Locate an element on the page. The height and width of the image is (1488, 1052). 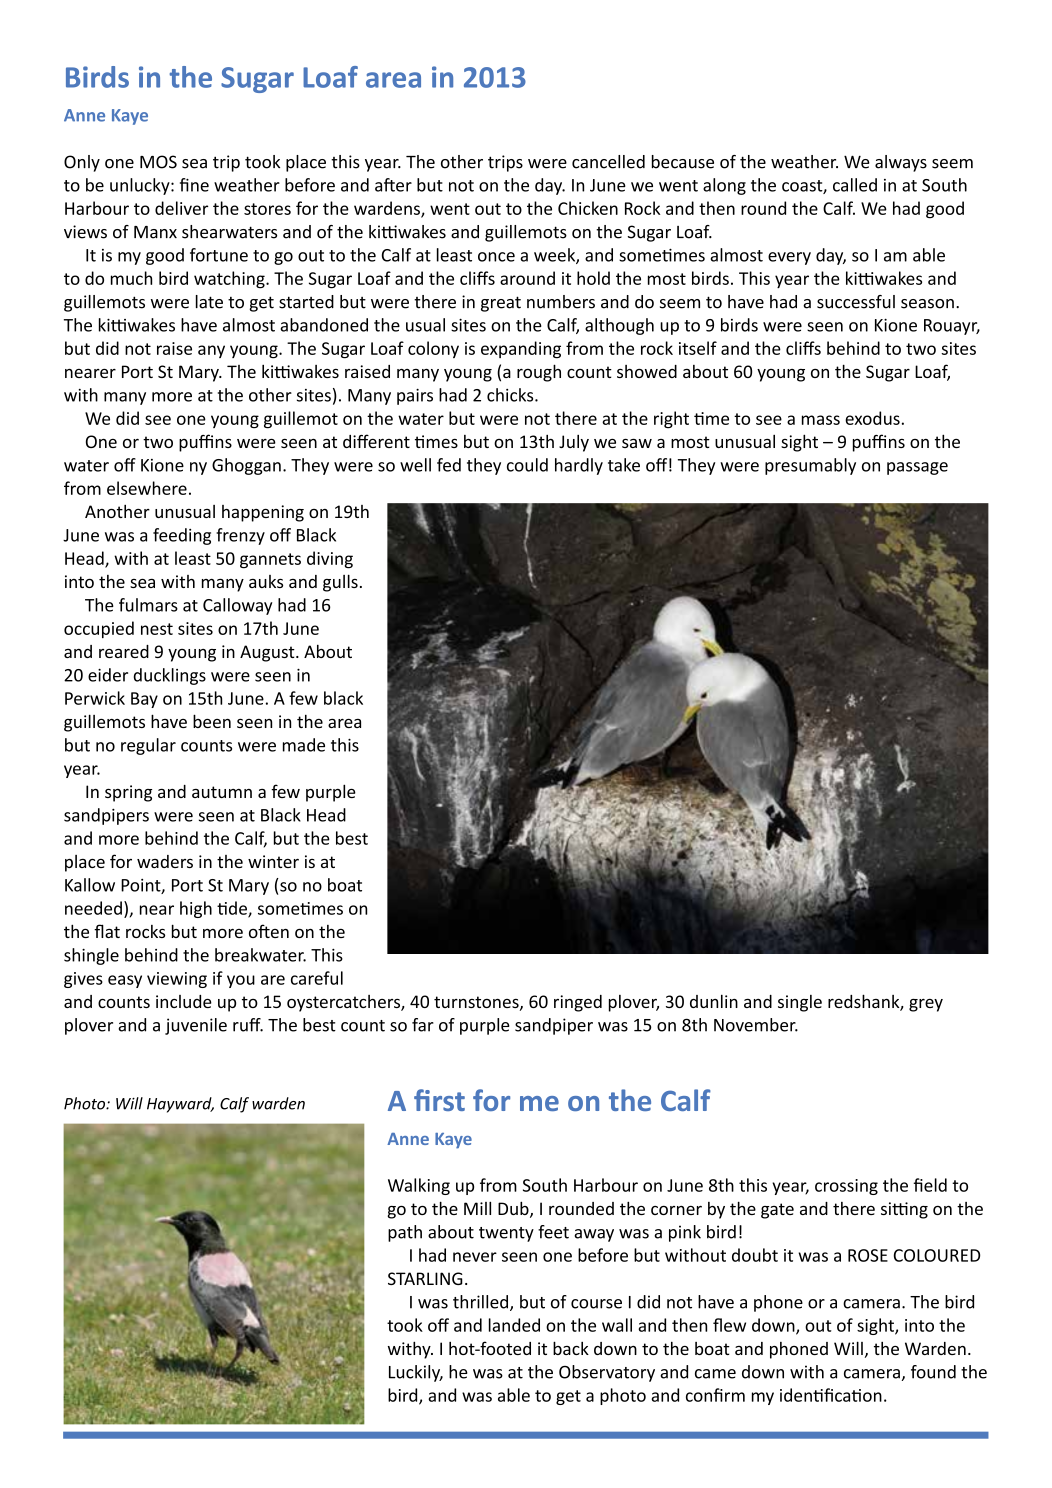
landed is located at coordinates (514, 1325).
